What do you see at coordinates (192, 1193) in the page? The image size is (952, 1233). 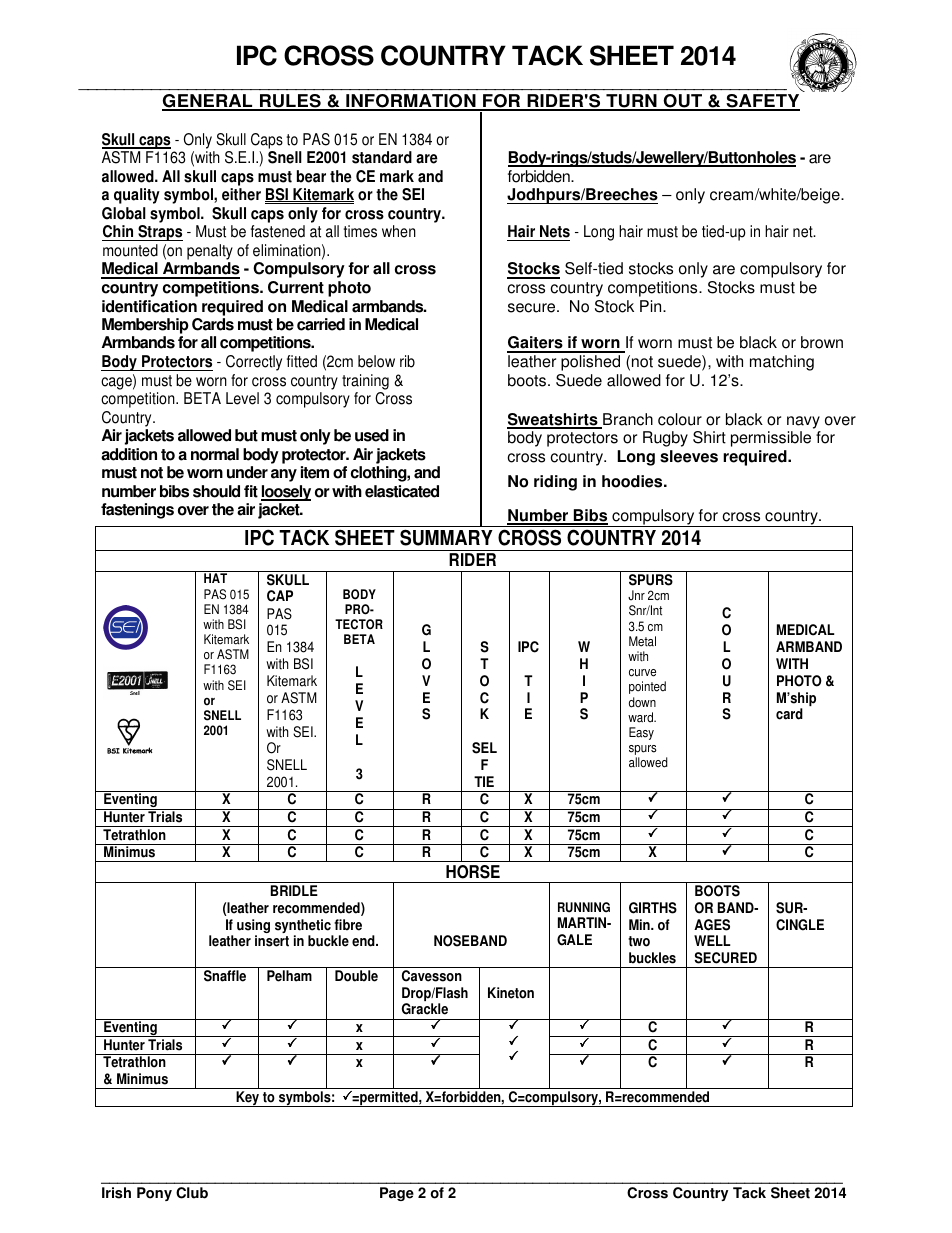 I see `Club` at bounding box center [192, 1193].
